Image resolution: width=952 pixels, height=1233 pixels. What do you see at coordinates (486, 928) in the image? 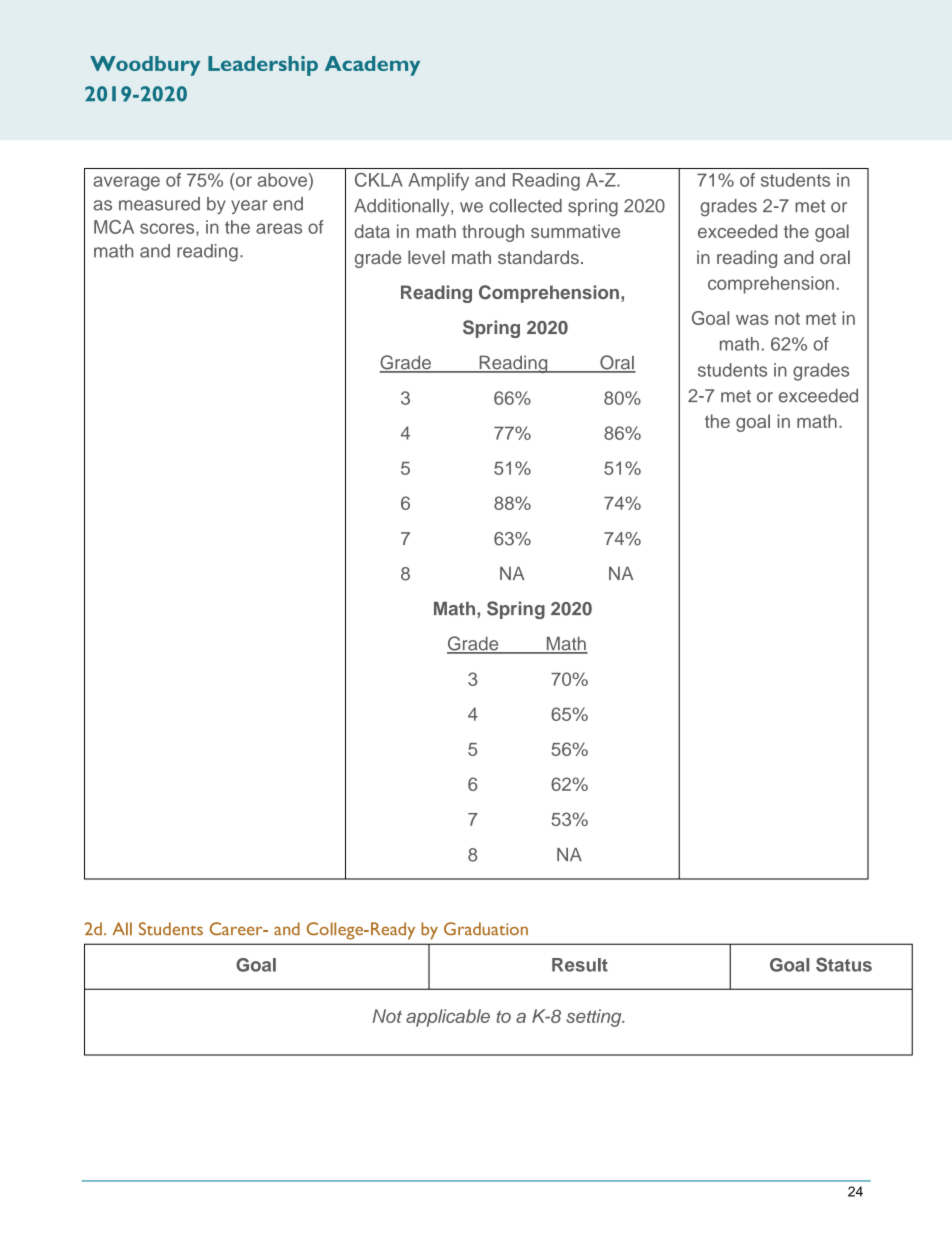
I see `Graduation` at bounding box center [486, 928].
